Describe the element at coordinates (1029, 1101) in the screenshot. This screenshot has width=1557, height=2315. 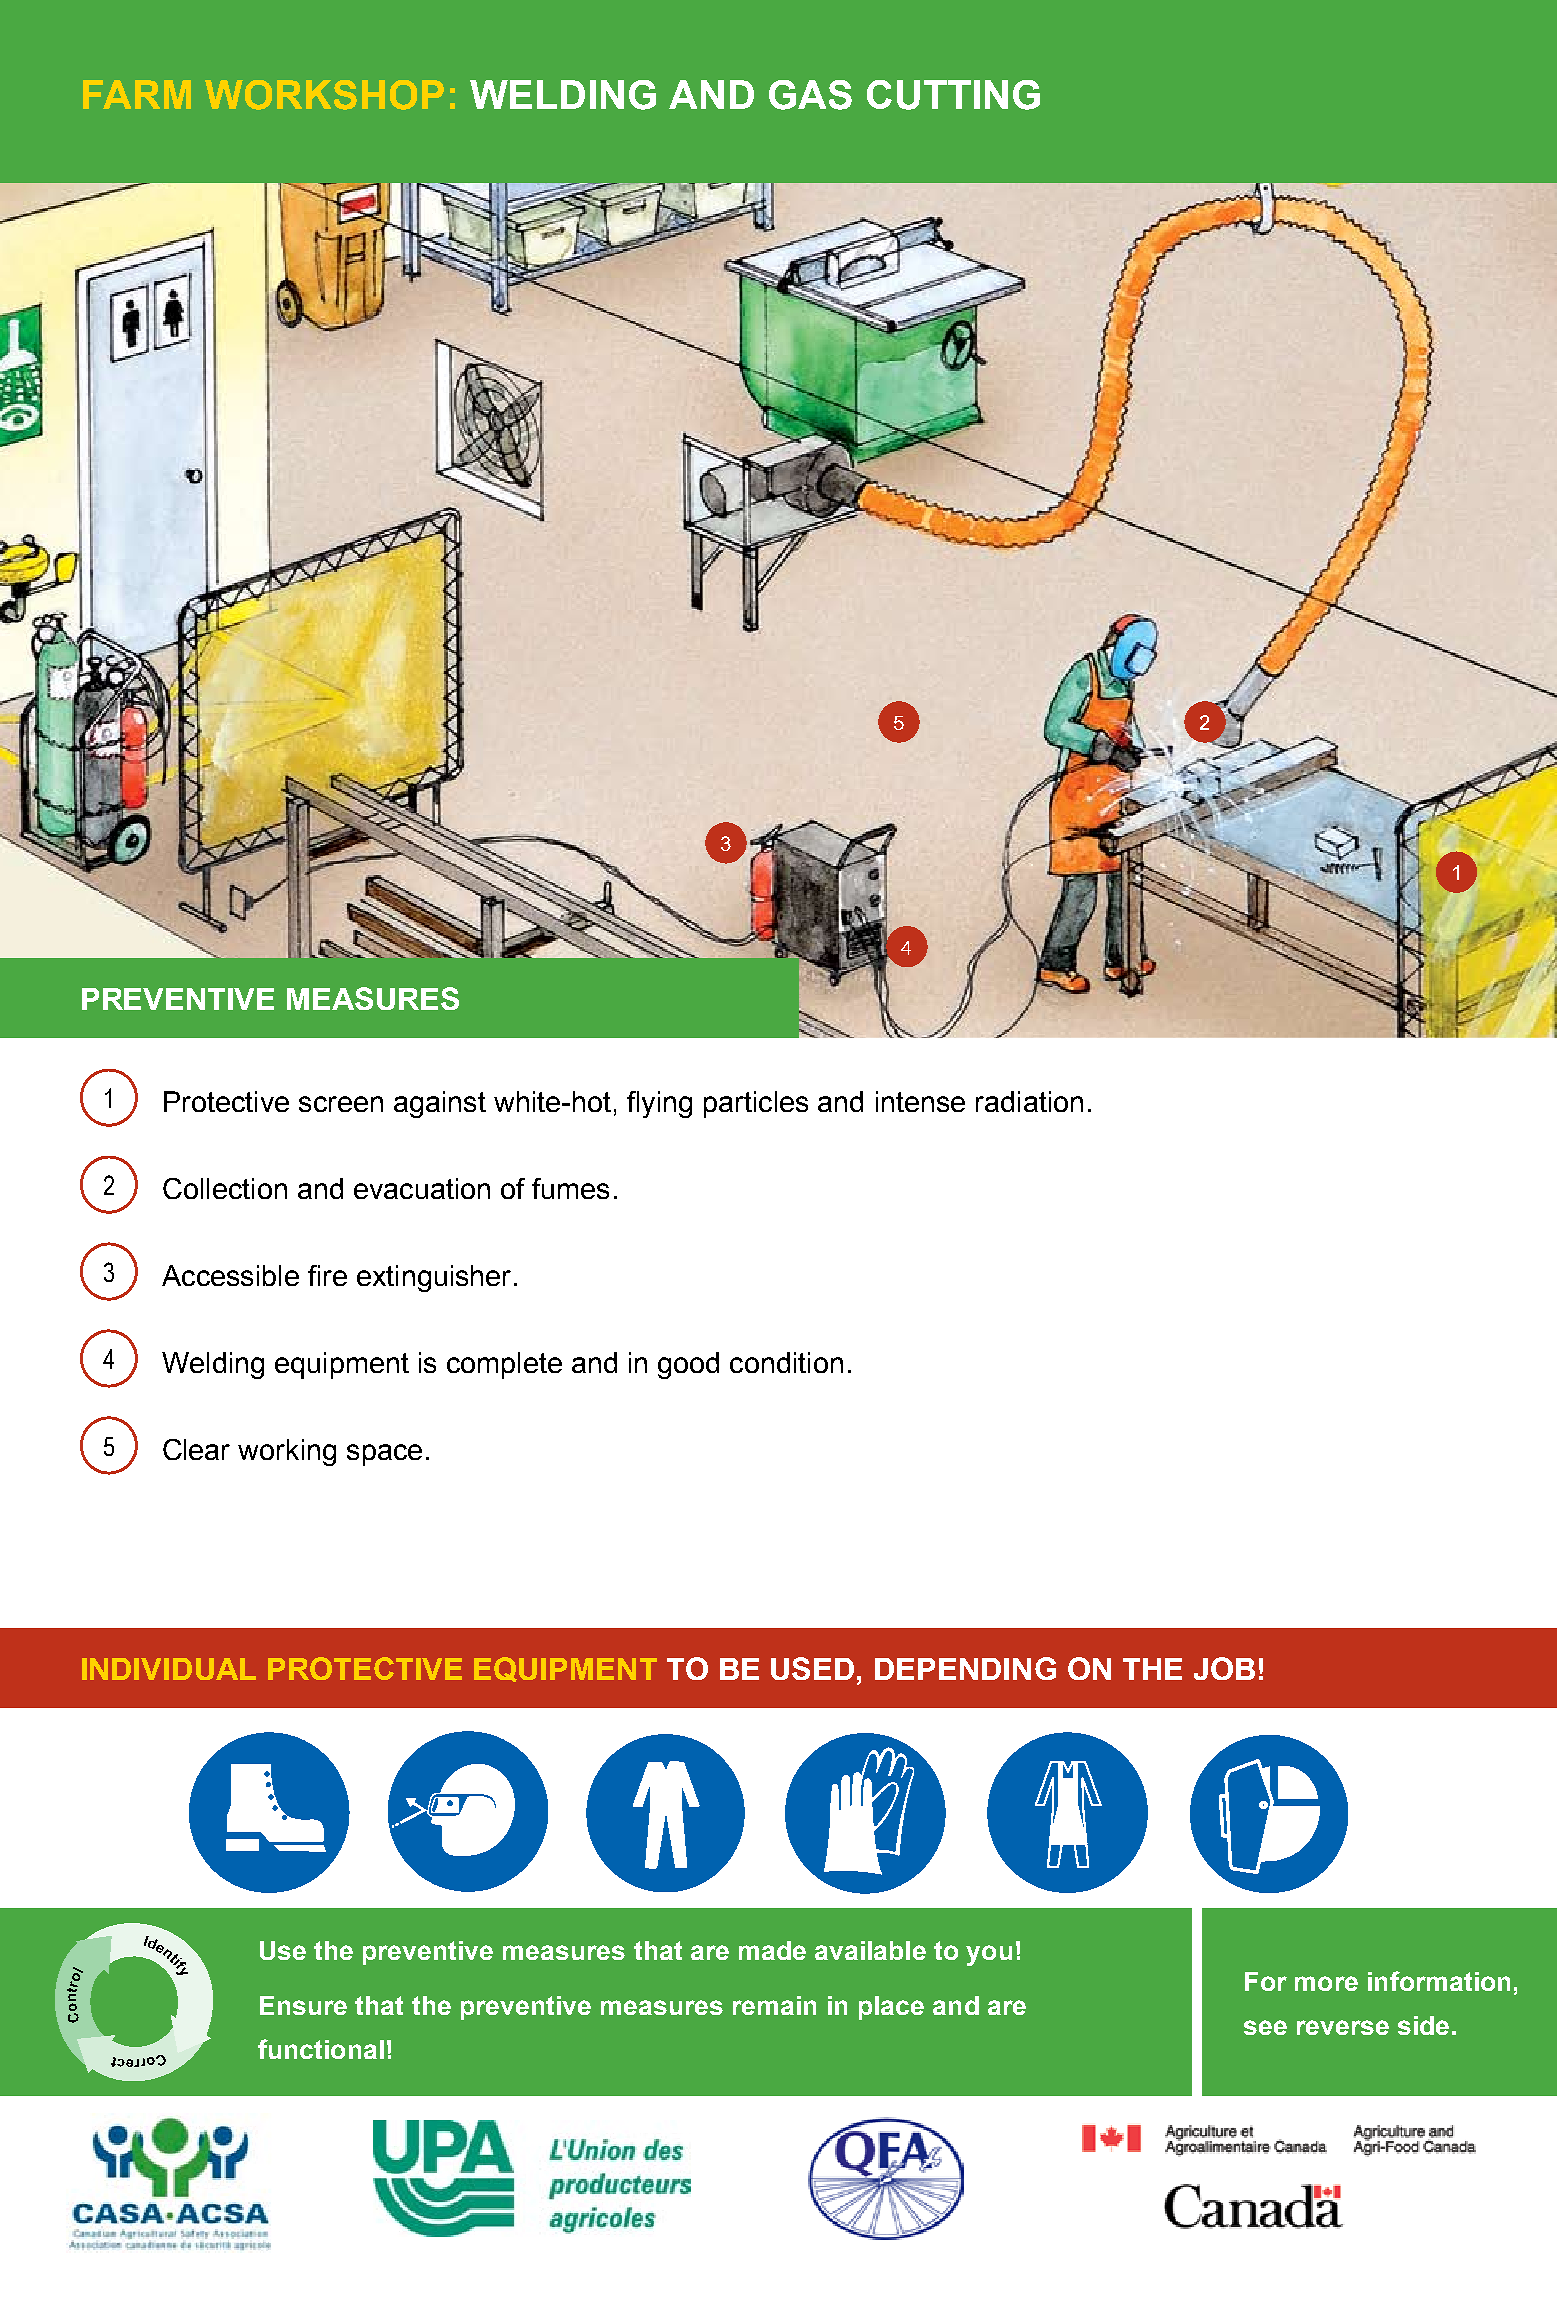
I see `radiation` at that location.
